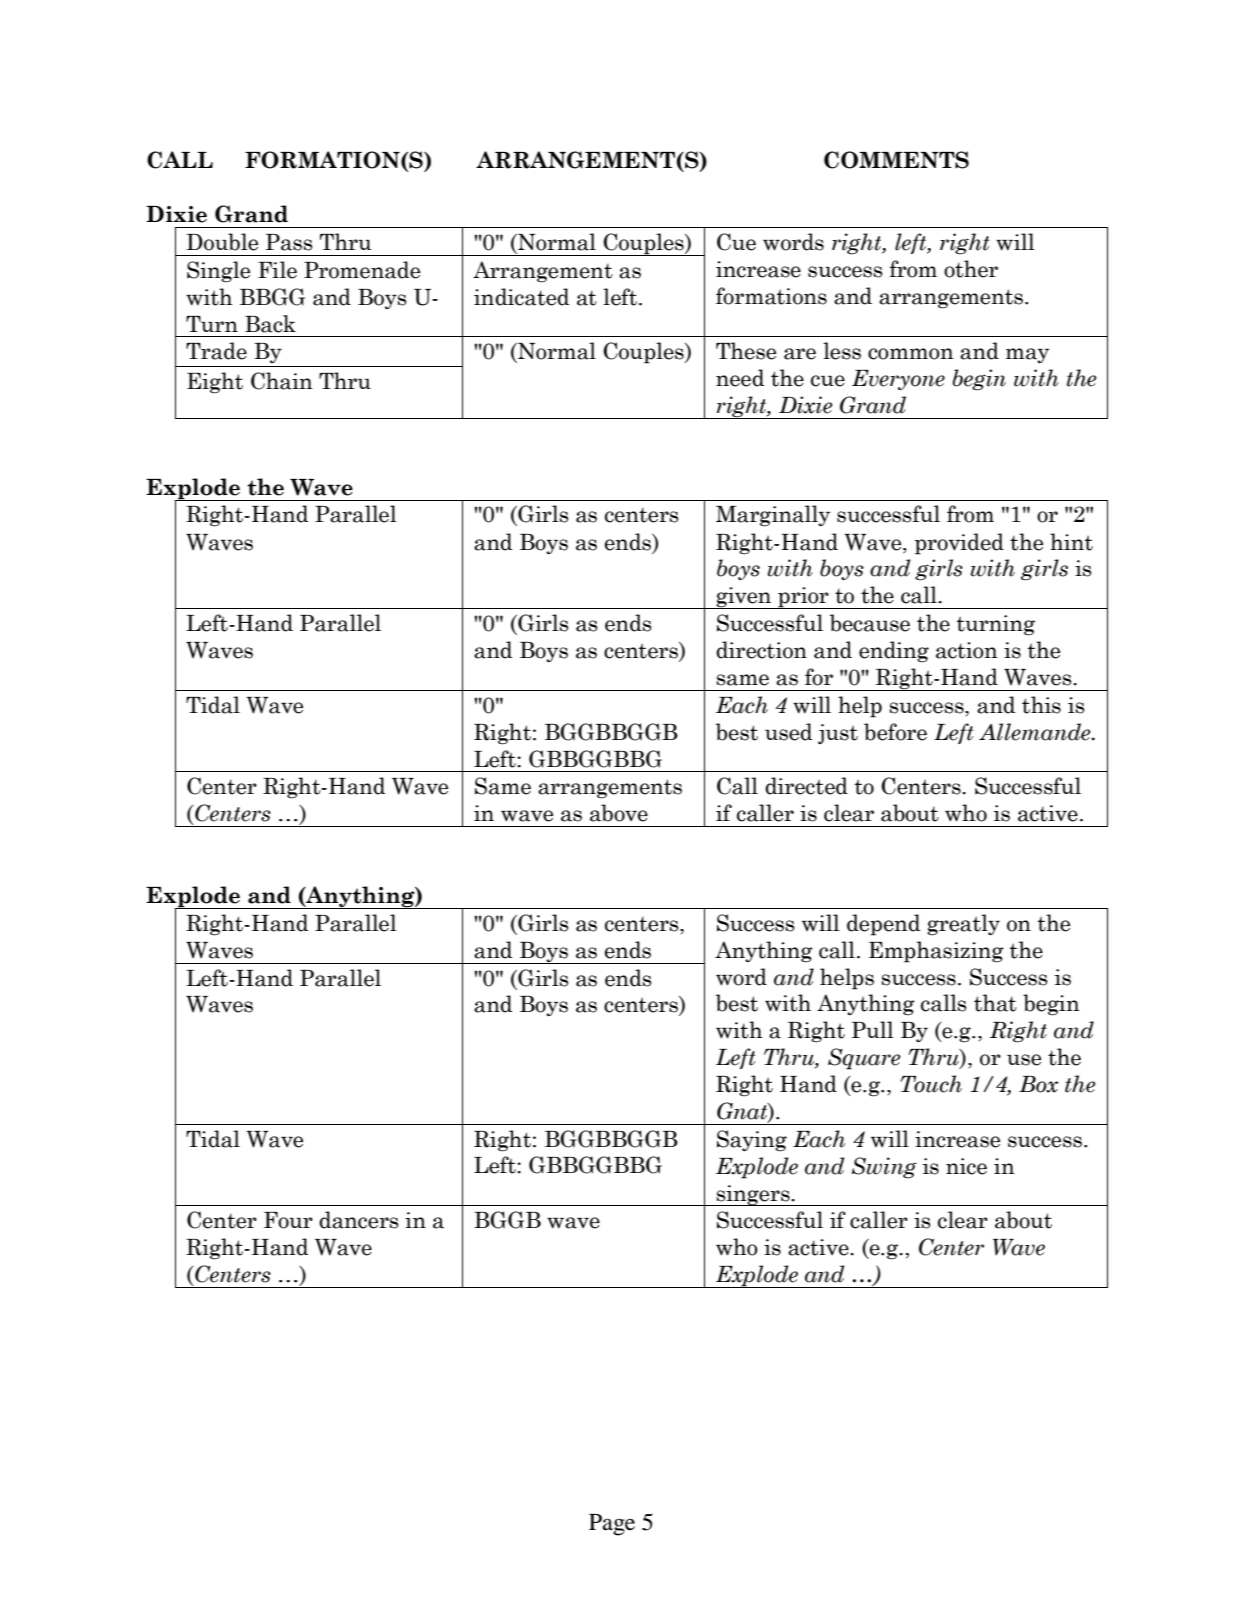 This screenshot has height=1609, width=1243. I want to click on Page, so click(612, 1525).
